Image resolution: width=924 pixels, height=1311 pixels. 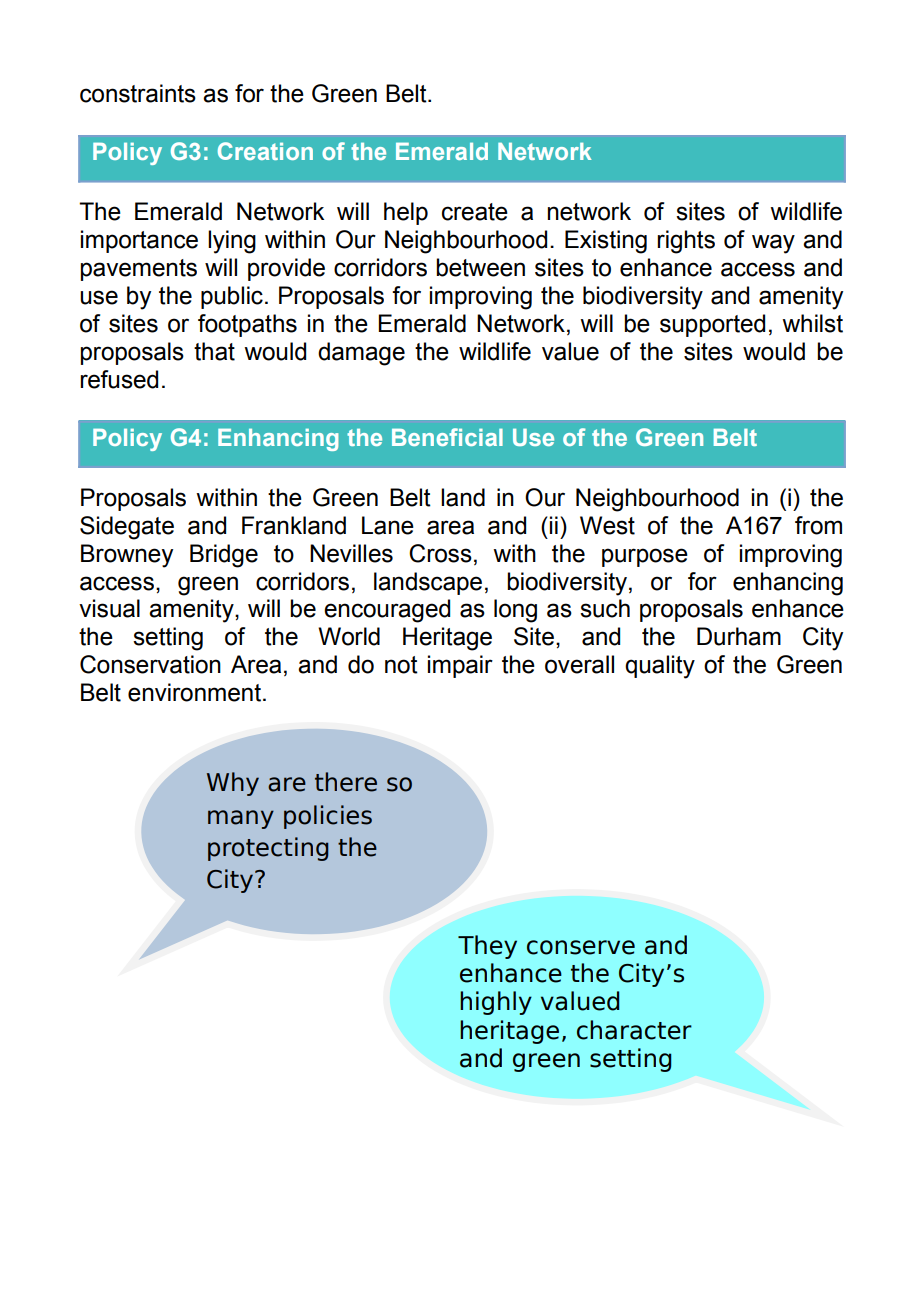 I want to click on protecting, so click(x=268, y=849).
